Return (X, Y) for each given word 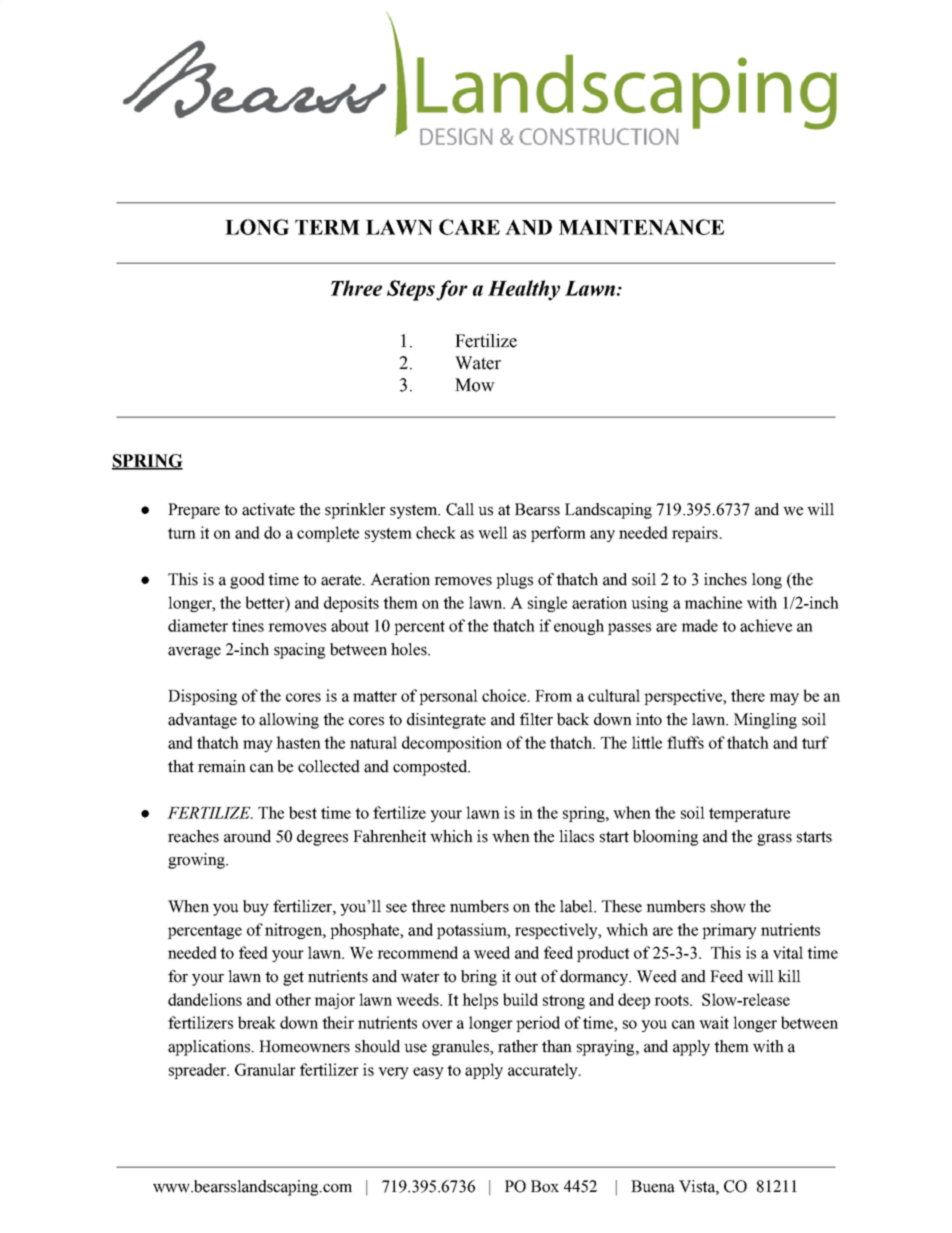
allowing (289, 721)
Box (545, 1186)
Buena (653, 1186)
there (748, 695)
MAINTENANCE (641, 227)
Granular (265, 1069)
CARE (469, 227)
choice (505, 695)
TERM (327, 227)
